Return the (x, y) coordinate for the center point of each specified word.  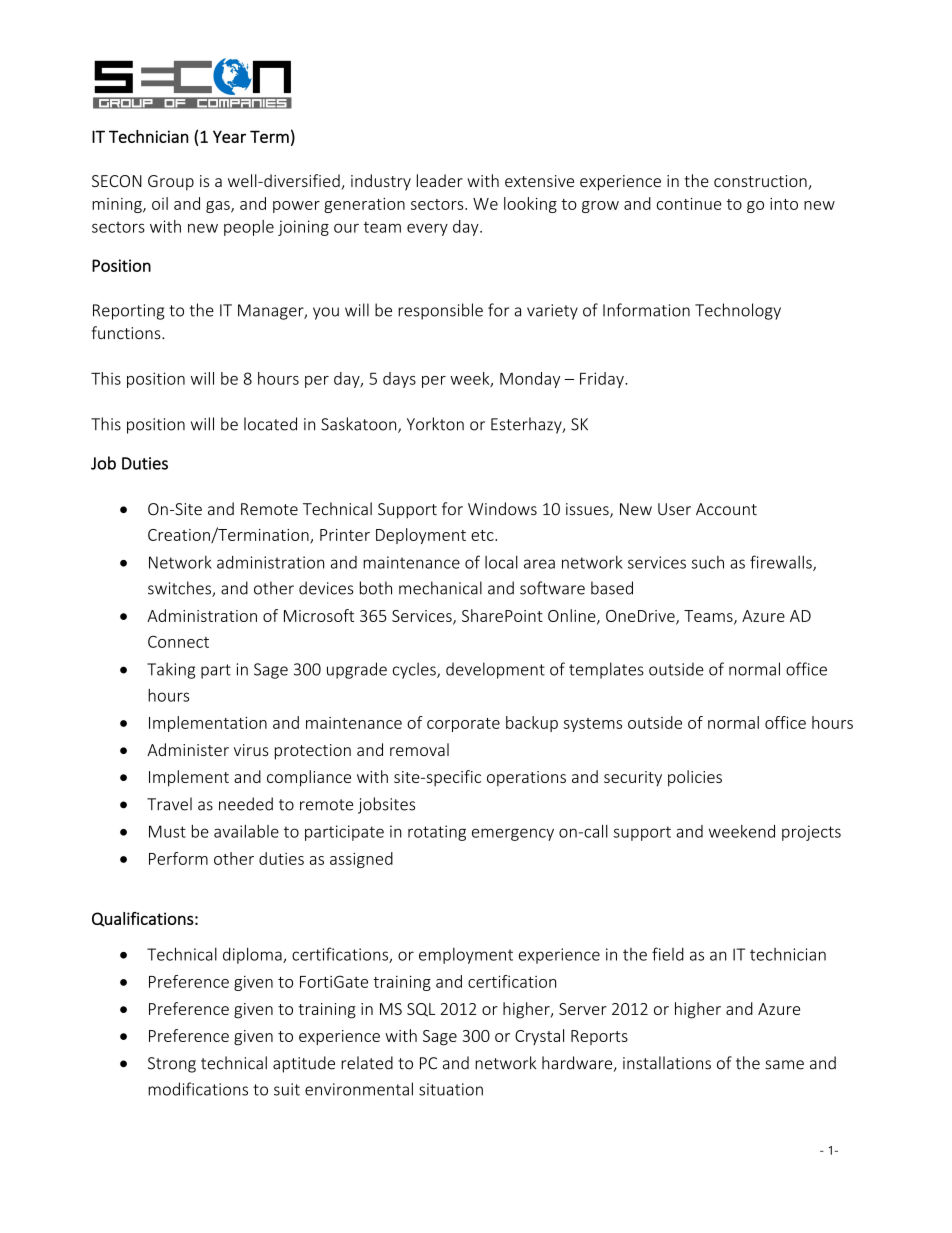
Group (171, 183)
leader (440, 180)
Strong (172, 1065)
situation (451, 1089)
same (784, 1065)
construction (761, 182)
